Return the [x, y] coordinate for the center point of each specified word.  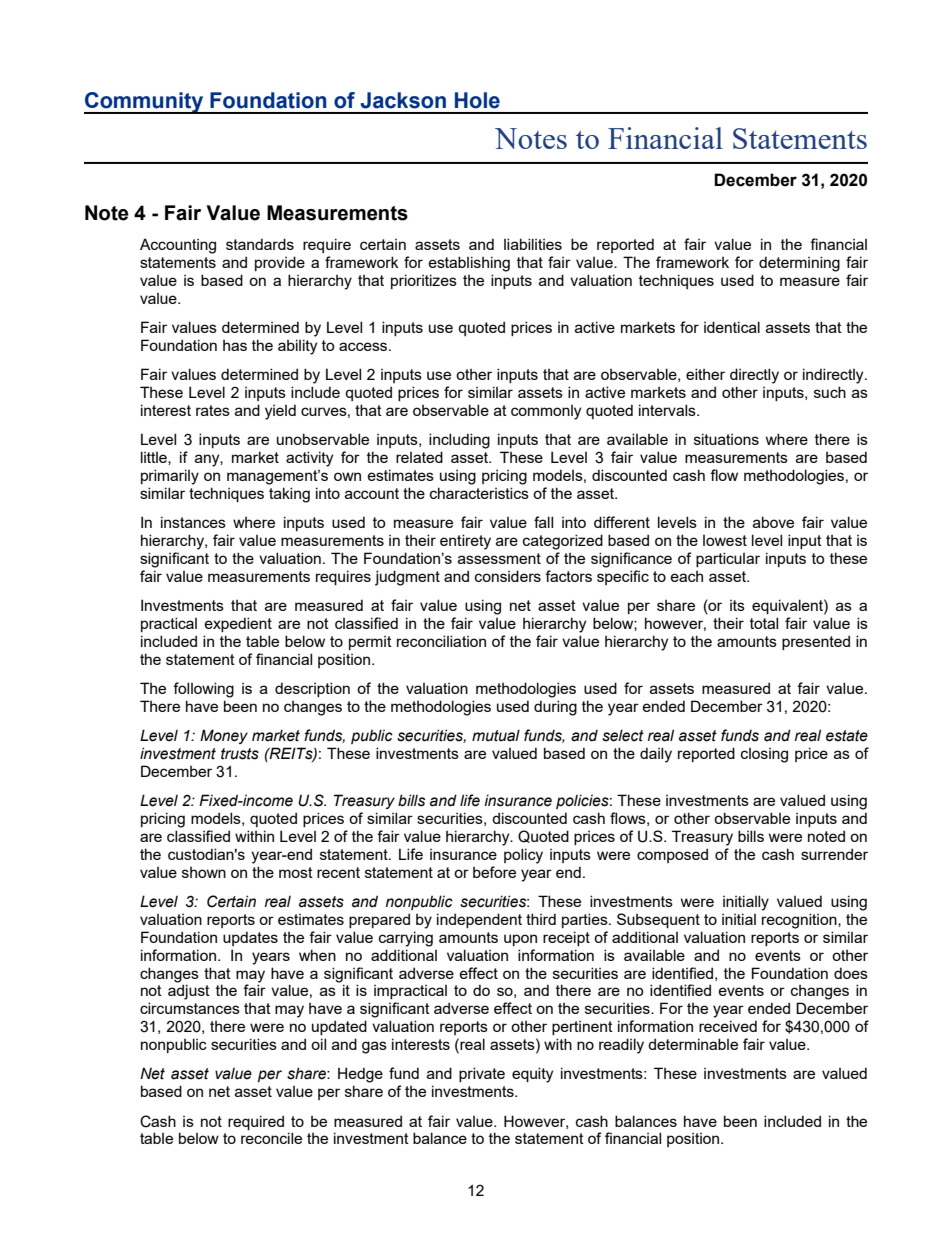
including [459, 441]
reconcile [271, 1138]
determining [799, 264]
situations [726, 439]
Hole [477, 100]
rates [213, 410]
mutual [496, 735]
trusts [240, 754]
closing [764, 755]
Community [145, 103]
